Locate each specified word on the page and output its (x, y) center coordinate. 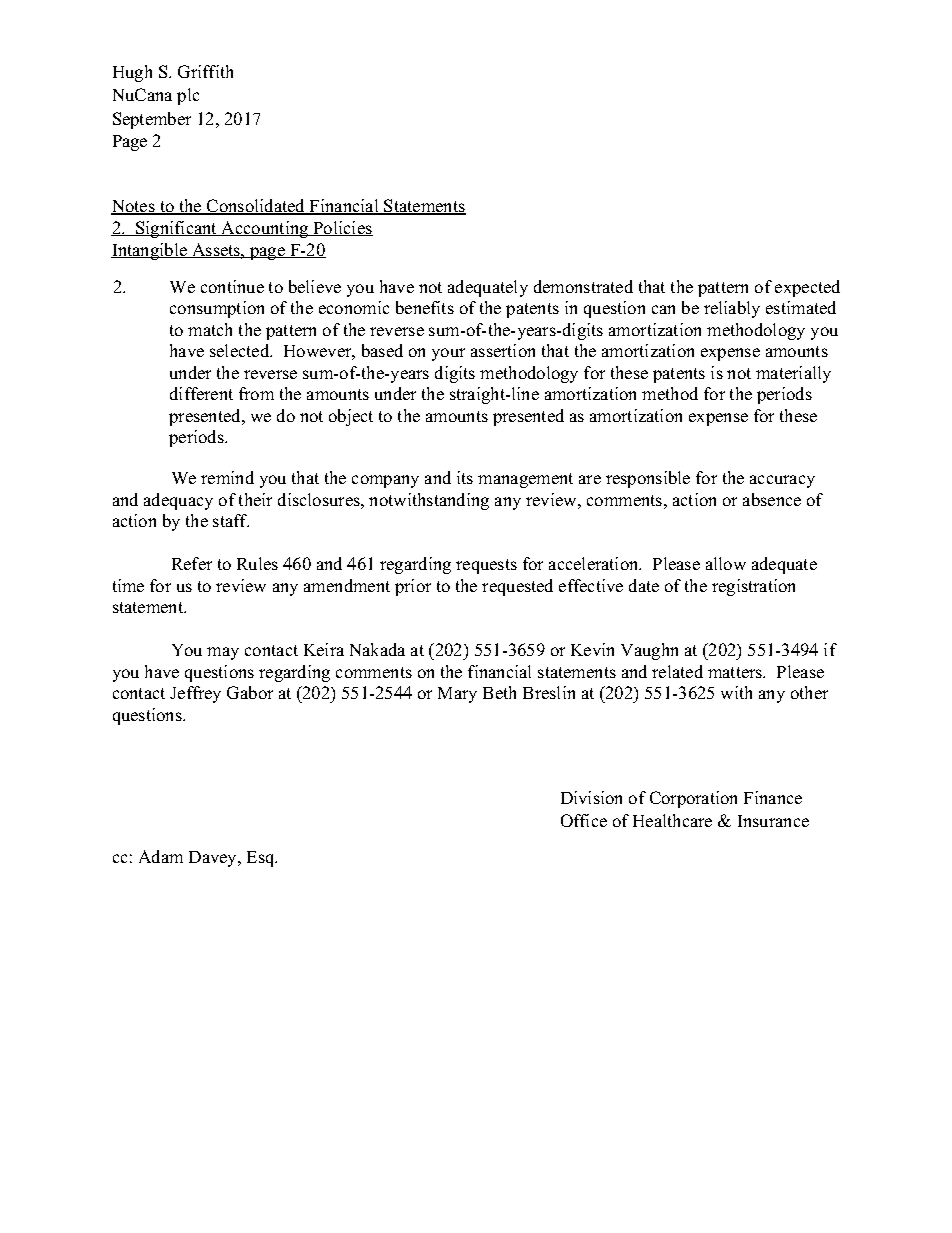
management (525, 480)
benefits (425, 307)
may (223, 653)
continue (232, 286)
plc (188, 96)
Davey (214, 859)
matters (736, 672)
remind (227, 477)
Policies (342, 228)
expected (807, 288)
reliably (732, 309)
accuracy (782, 481)
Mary (457, 695)
